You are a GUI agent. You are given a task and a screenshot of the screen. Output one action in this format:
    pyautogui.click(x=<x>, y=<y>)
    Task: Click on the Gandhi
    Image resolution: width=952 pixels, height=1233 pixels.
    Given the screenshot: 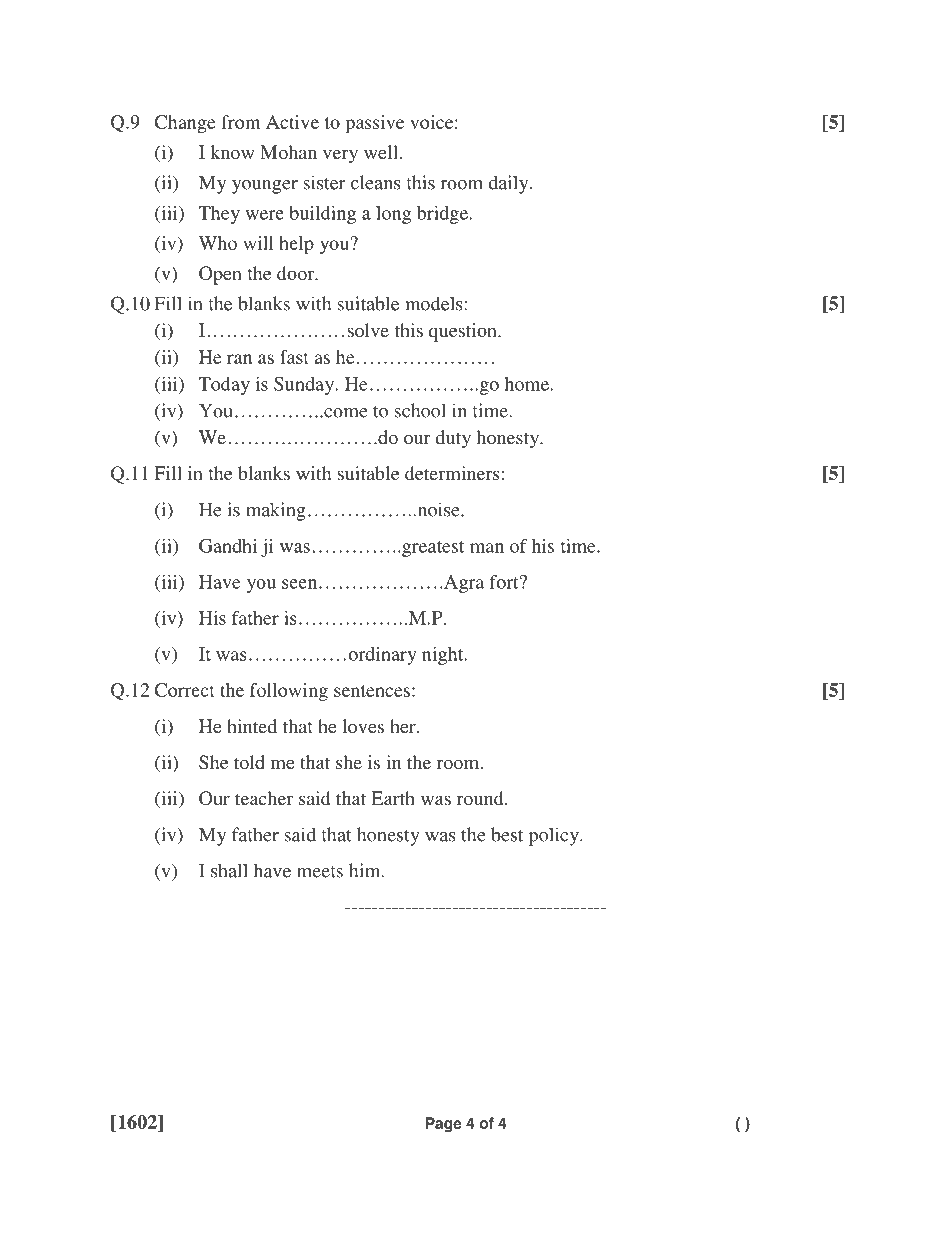 What is the action you would take?
    pyautogui.click(x=228, y=546)
